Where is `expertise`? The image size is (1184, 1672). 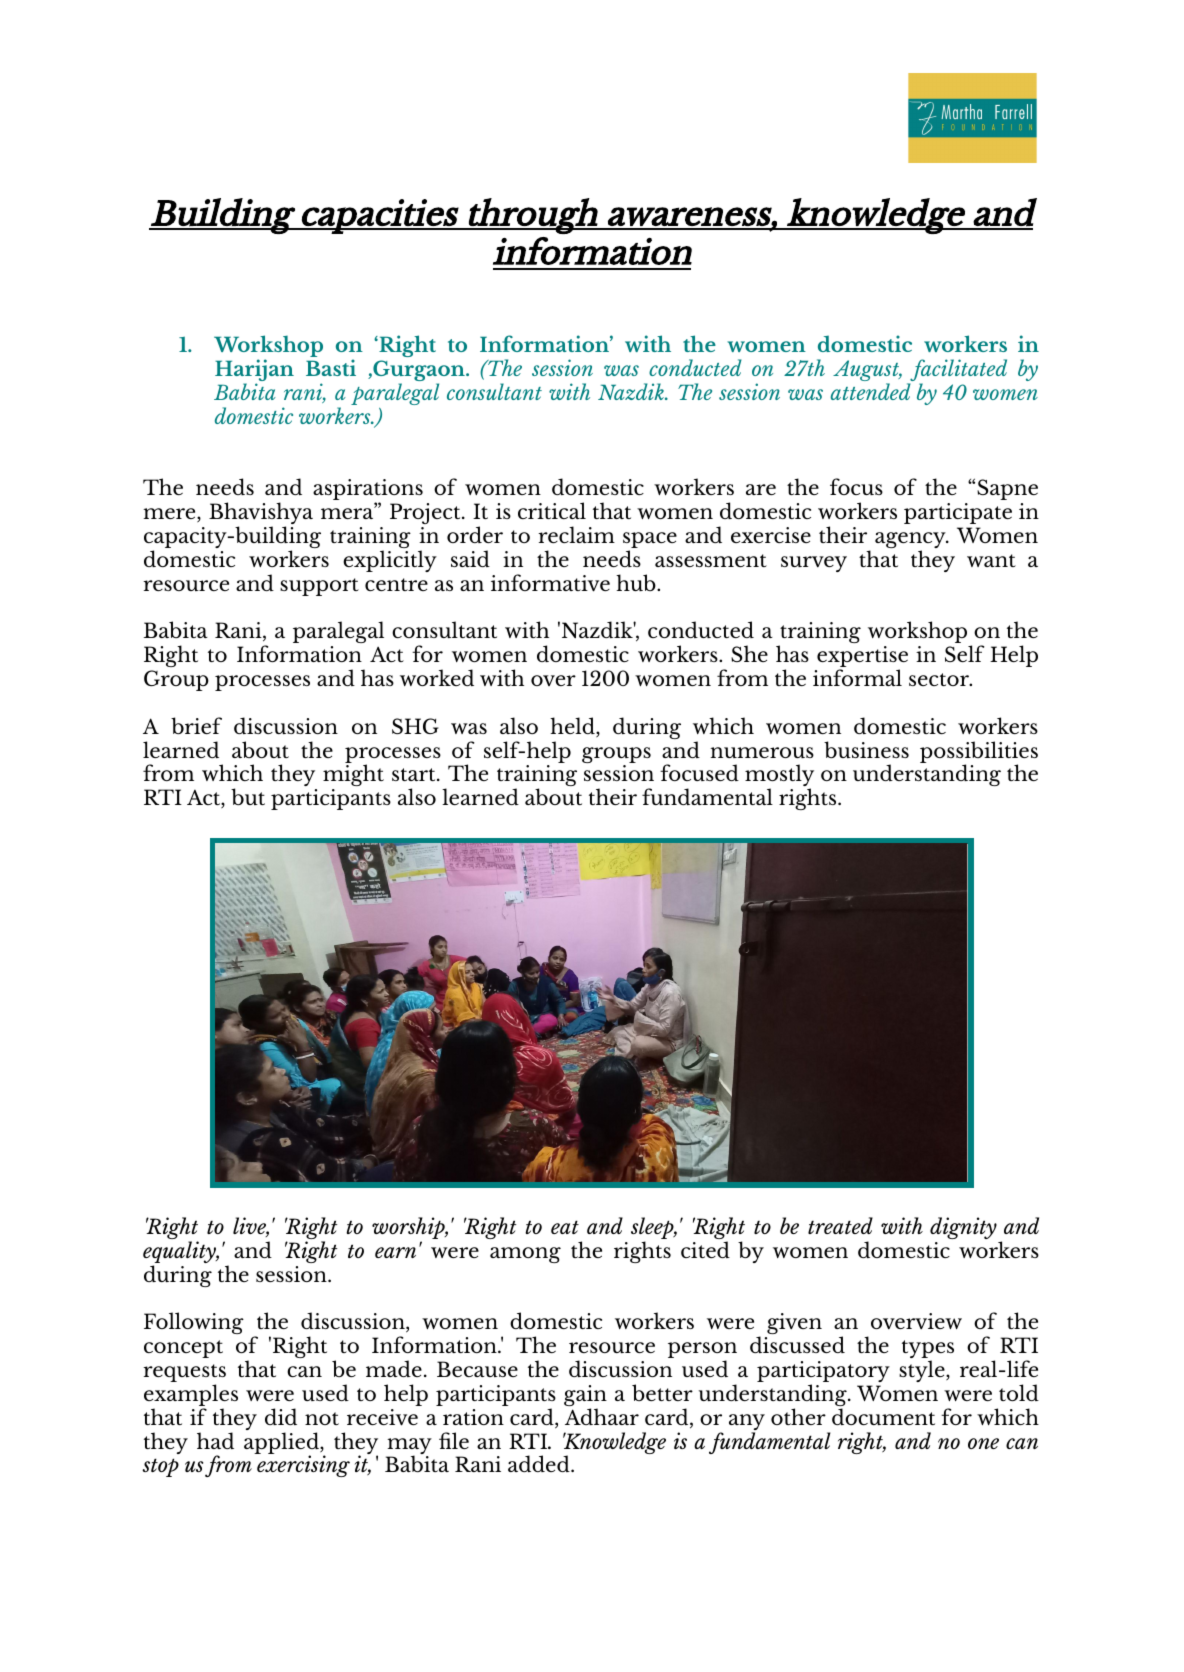 expertise is located at coordinates (862, 658).
